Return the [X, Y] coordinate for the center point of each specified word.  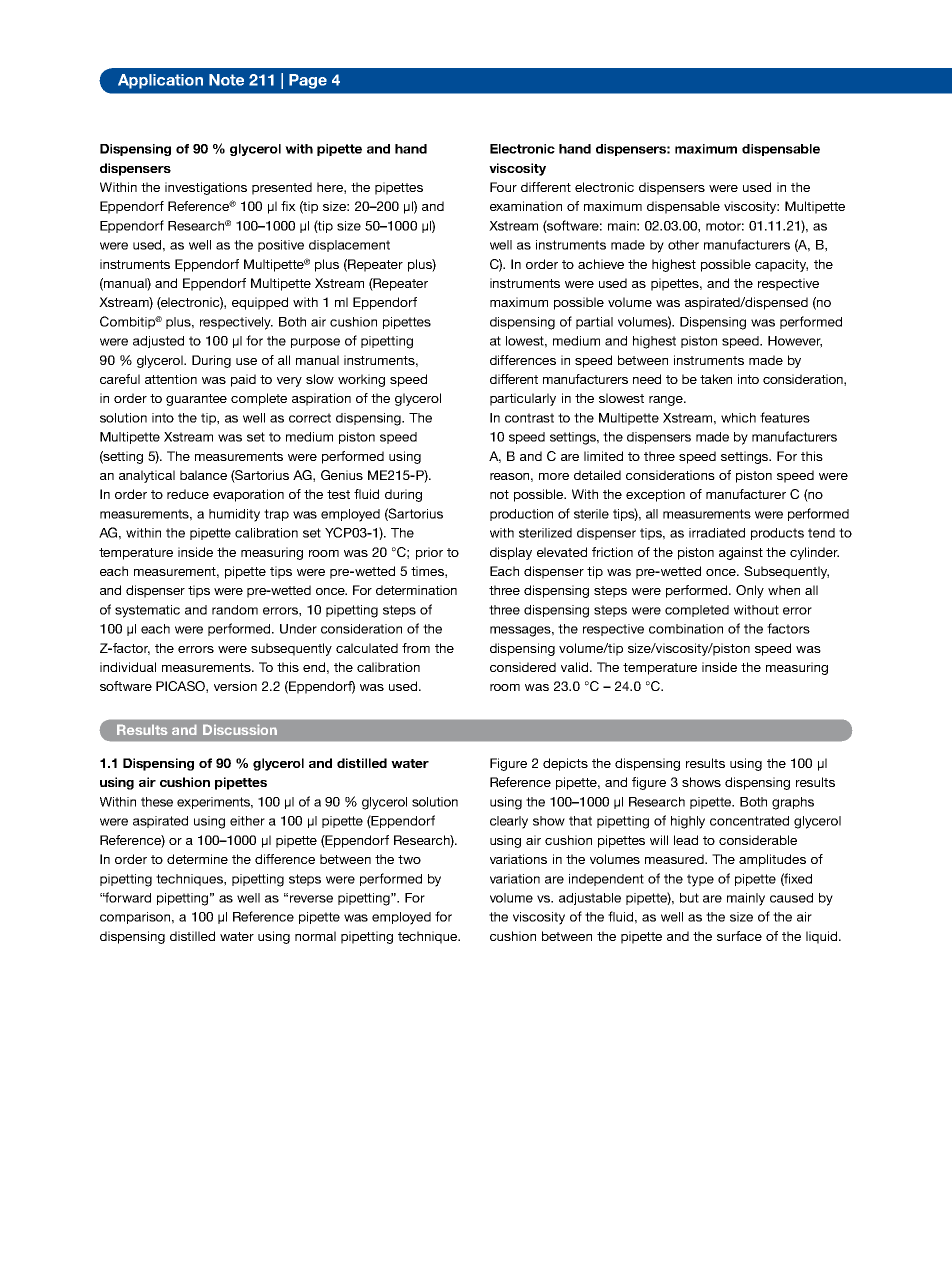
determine [197, 859]
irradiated [717, 533]
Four [503, 187]
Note [226, 80]
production [521, 515]
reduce [188, 494]
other [683, 245]
